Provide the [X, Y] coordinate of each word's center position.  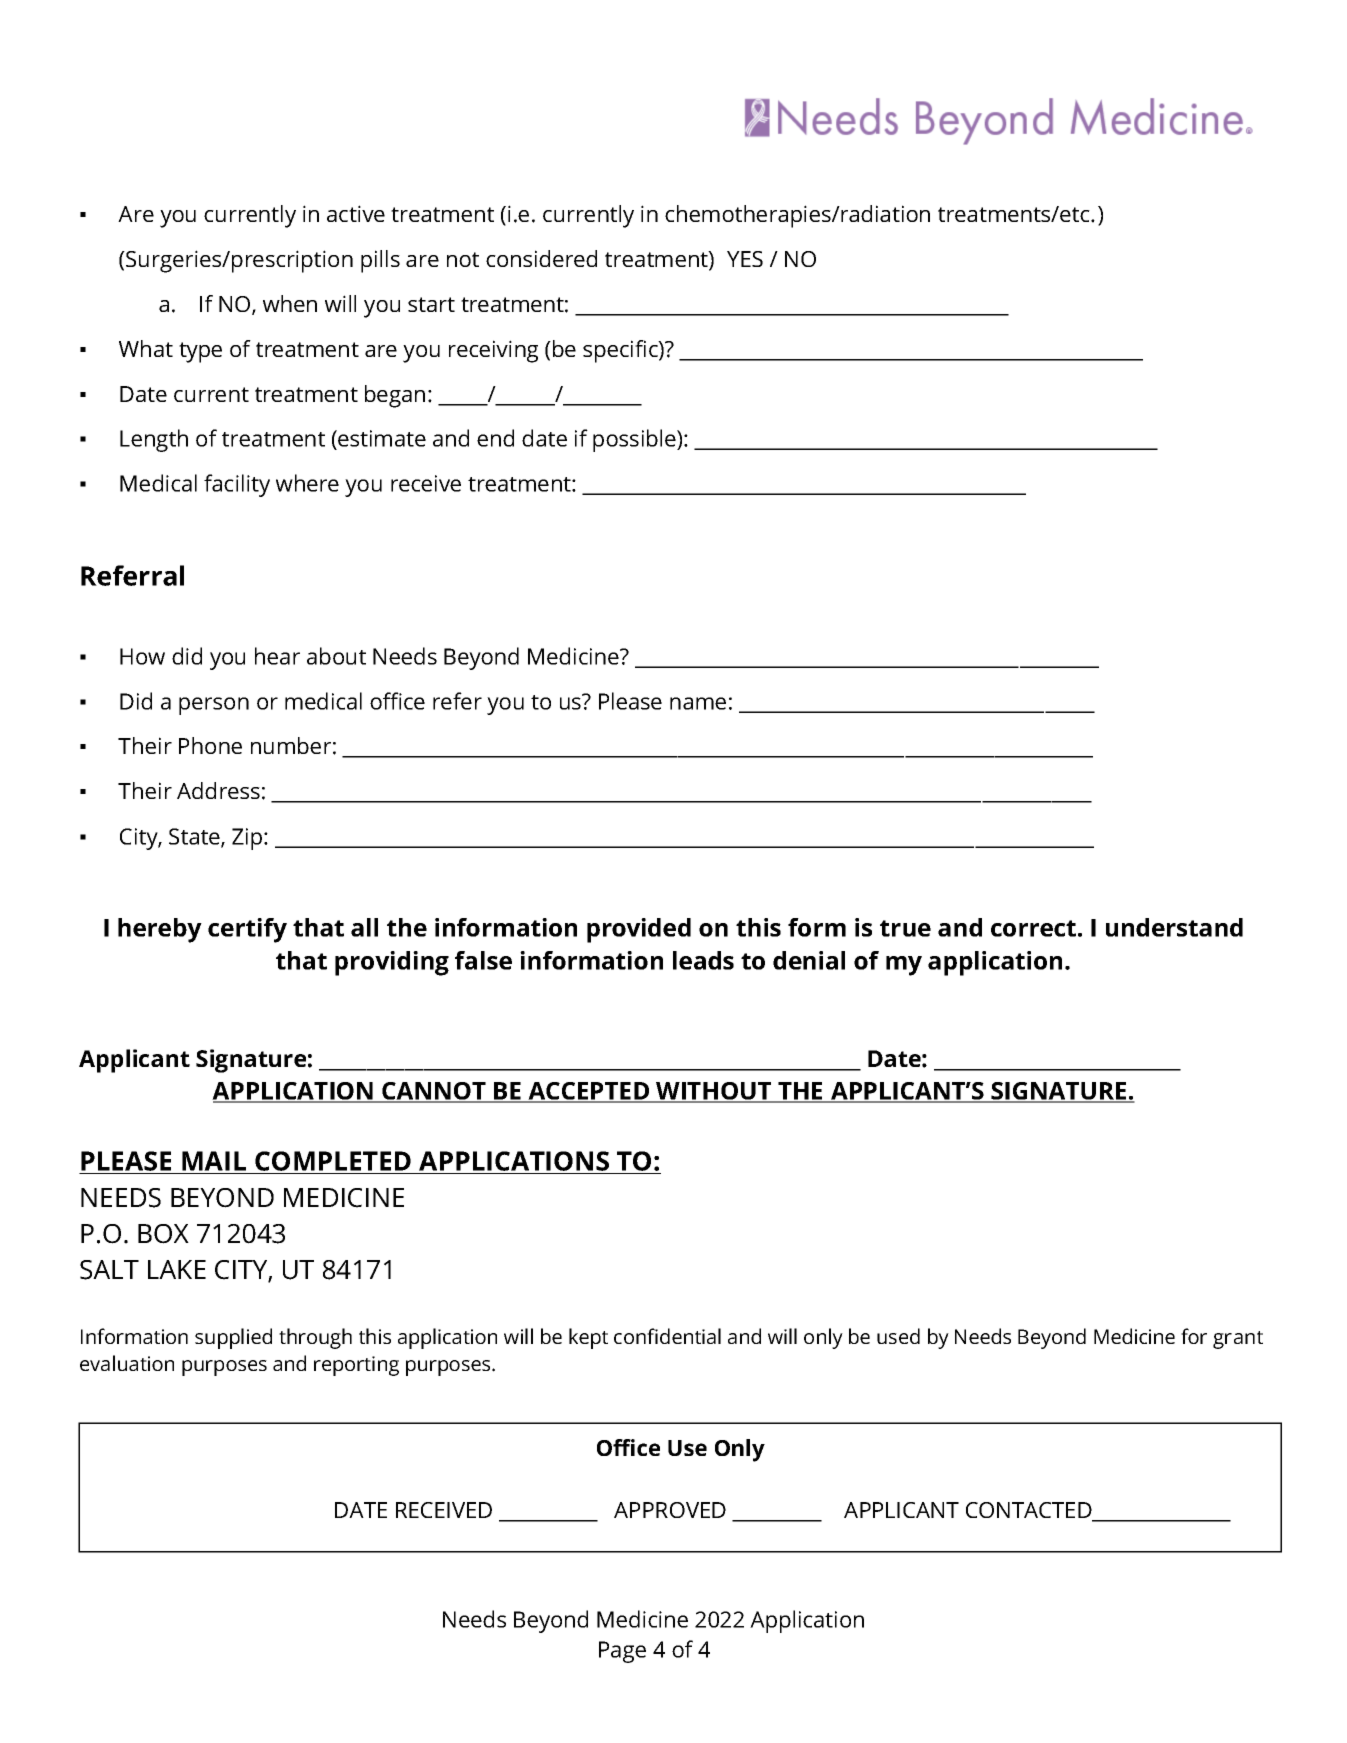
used [898, 1336]
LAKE [177, 1269]
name [698, 703]
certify [247, 930]
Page [622, 1652]
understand [1174, 927]
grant [1238, 1340]
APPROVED [670, 1510]
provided [639, 930]
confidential [667, 1336]
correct [1033, 928]
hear [277, 656]
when [290, 303]
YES [745, 259]
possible [635, 440]
